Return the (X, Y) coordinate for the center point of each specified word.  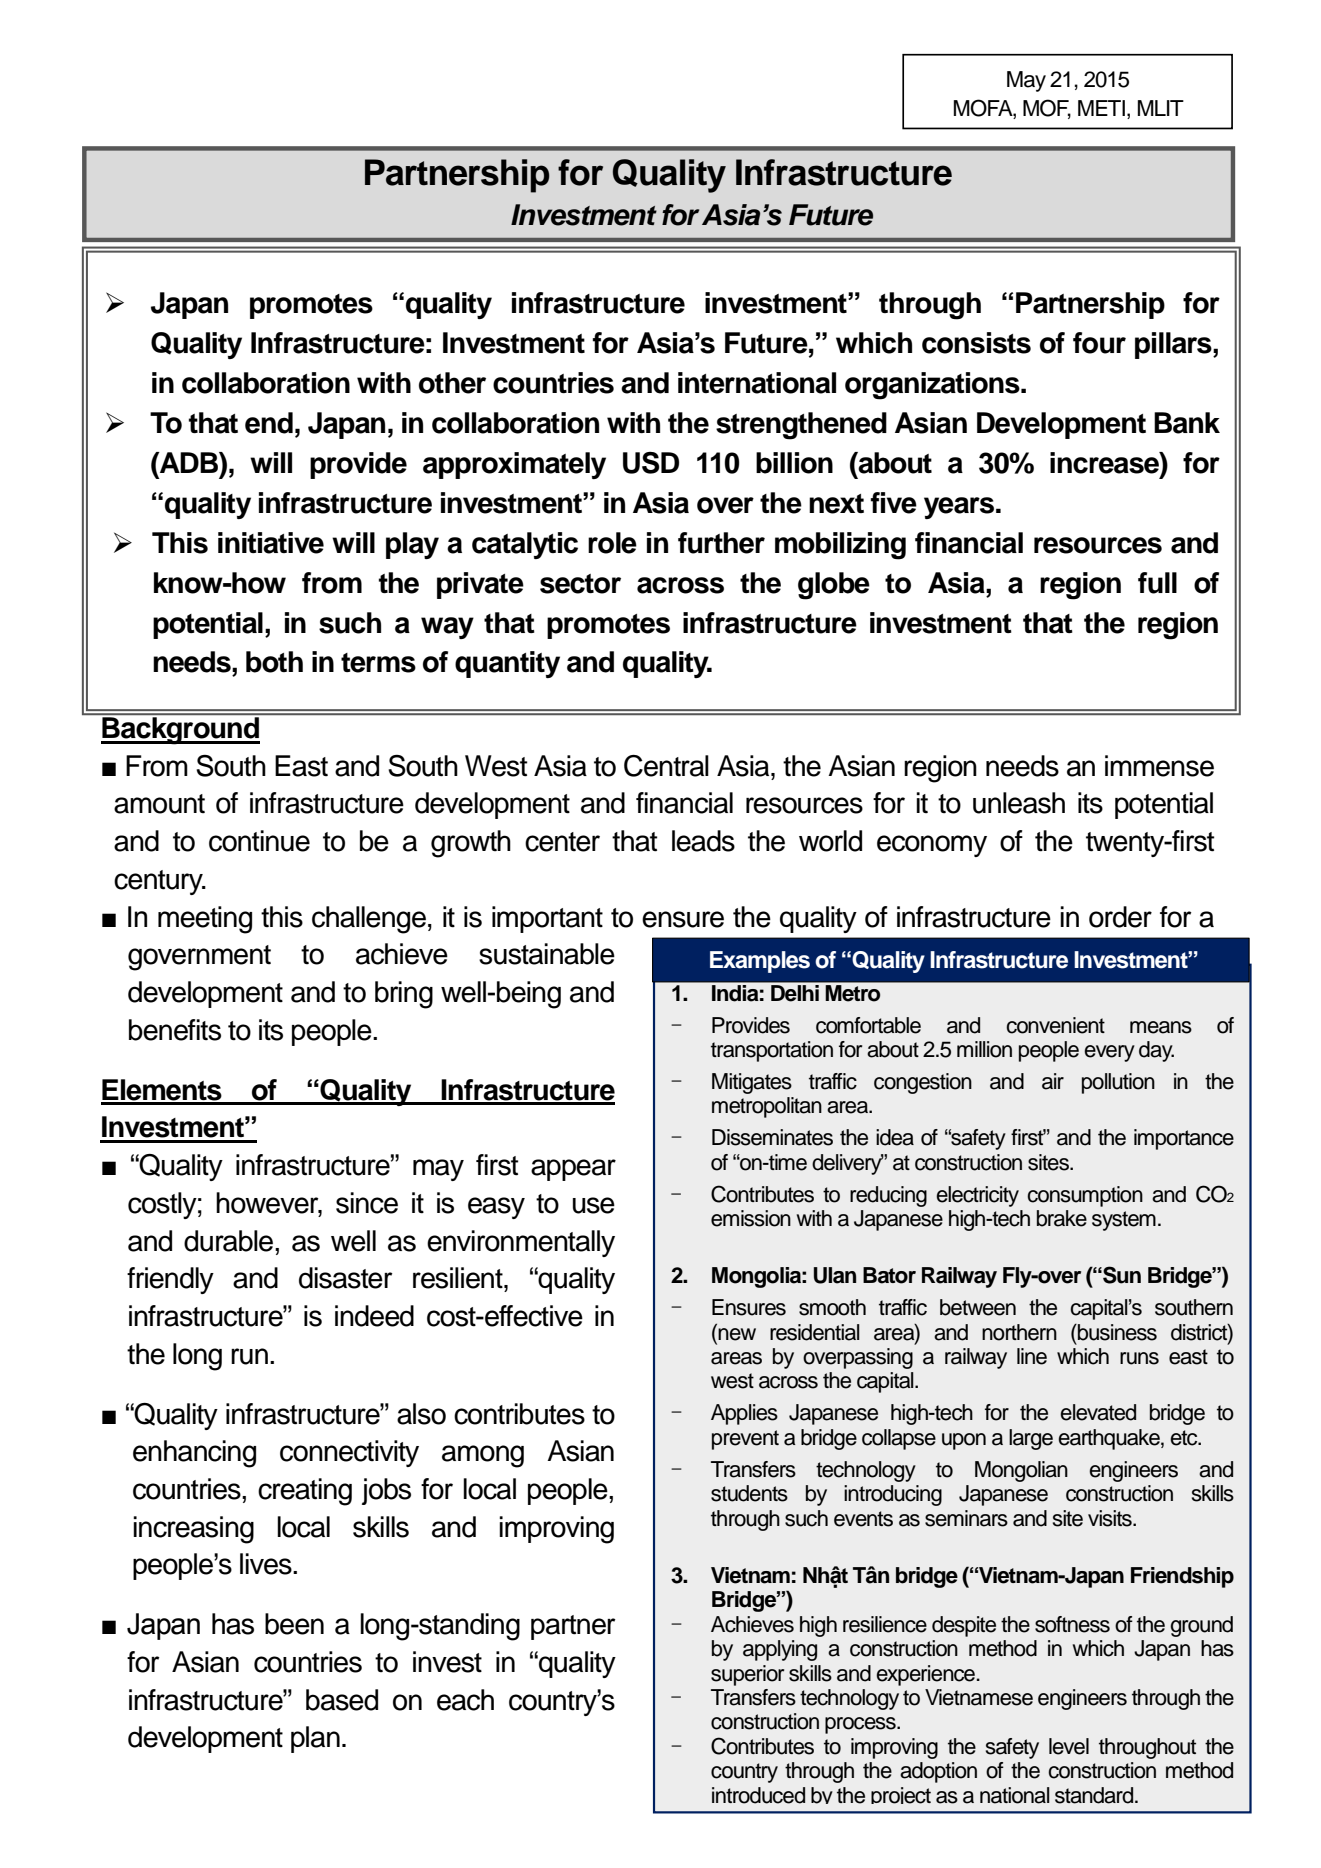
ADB (189, 462)
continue (259, 841)
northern (1019, 1332)
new (737, 1334)
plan (315, 1739)
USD (651, 463)
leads (703, 841)
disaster (346, 1278)
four (1099, 343)
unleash (1019, 803)
